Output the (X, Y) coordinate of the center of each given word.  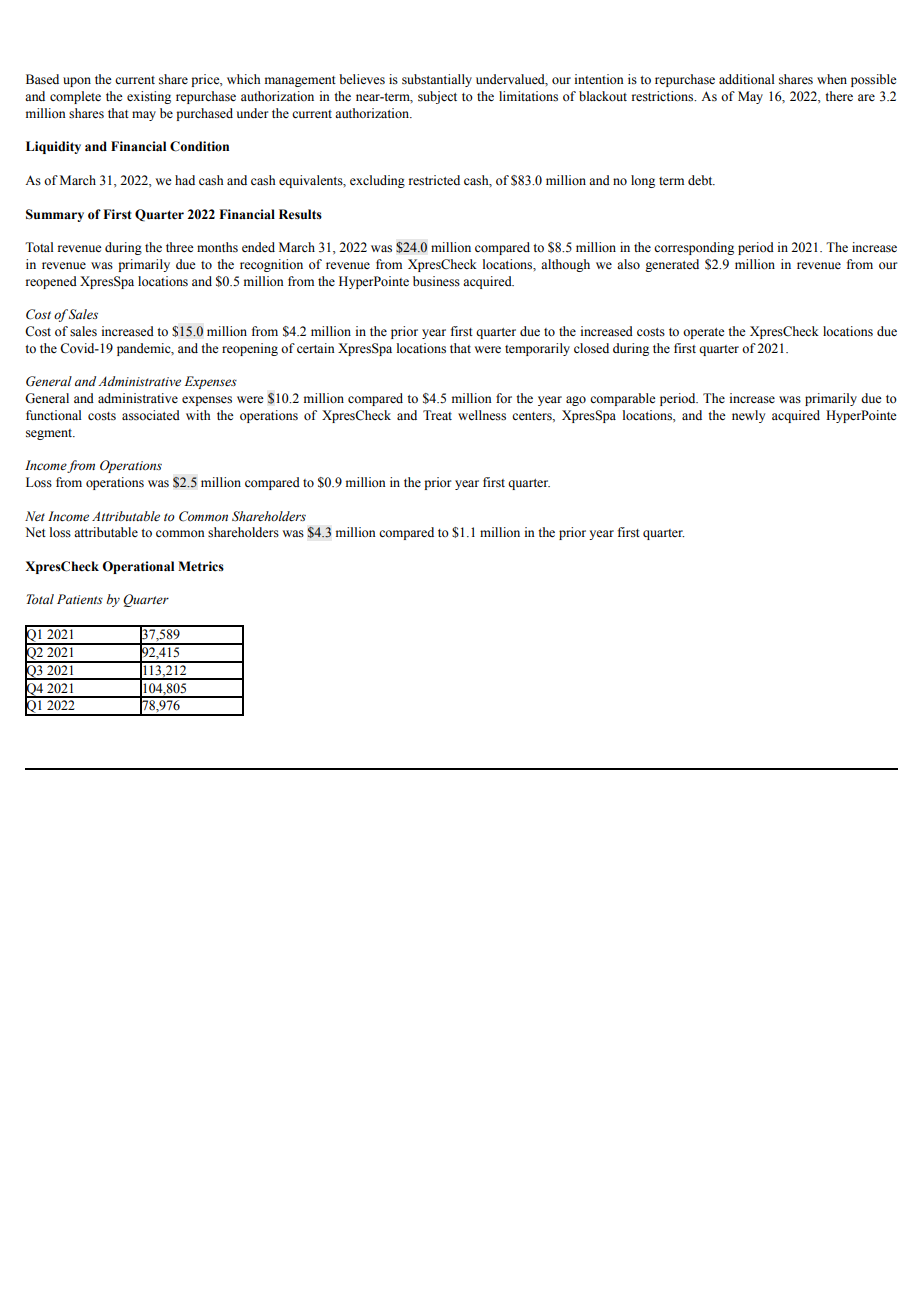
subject (437, 97)
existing (149, 97)
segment (50, 434)
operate (704, 333)
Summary (55, 215)
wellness (482, 415)
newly (748, 416)
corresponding (694, 248)
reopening (250, 349)
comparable (623, 399)
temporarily (537, 349)
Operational (138, 567)
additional (747, 79)
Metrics (201, 566)
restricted (434, 180)
